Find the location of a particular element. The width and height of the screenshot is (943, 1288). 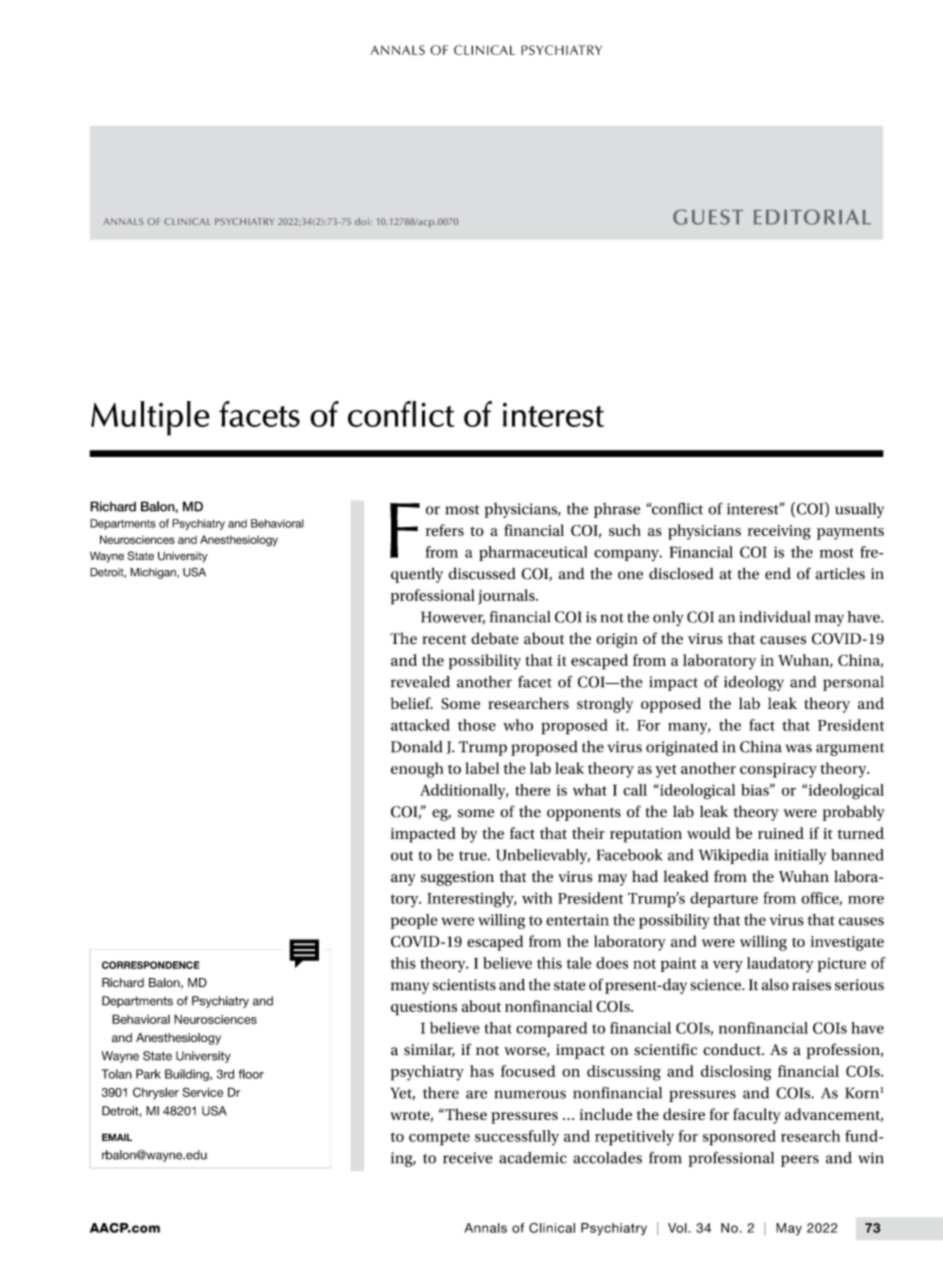

receiving is located at coordinates (779, 532).
